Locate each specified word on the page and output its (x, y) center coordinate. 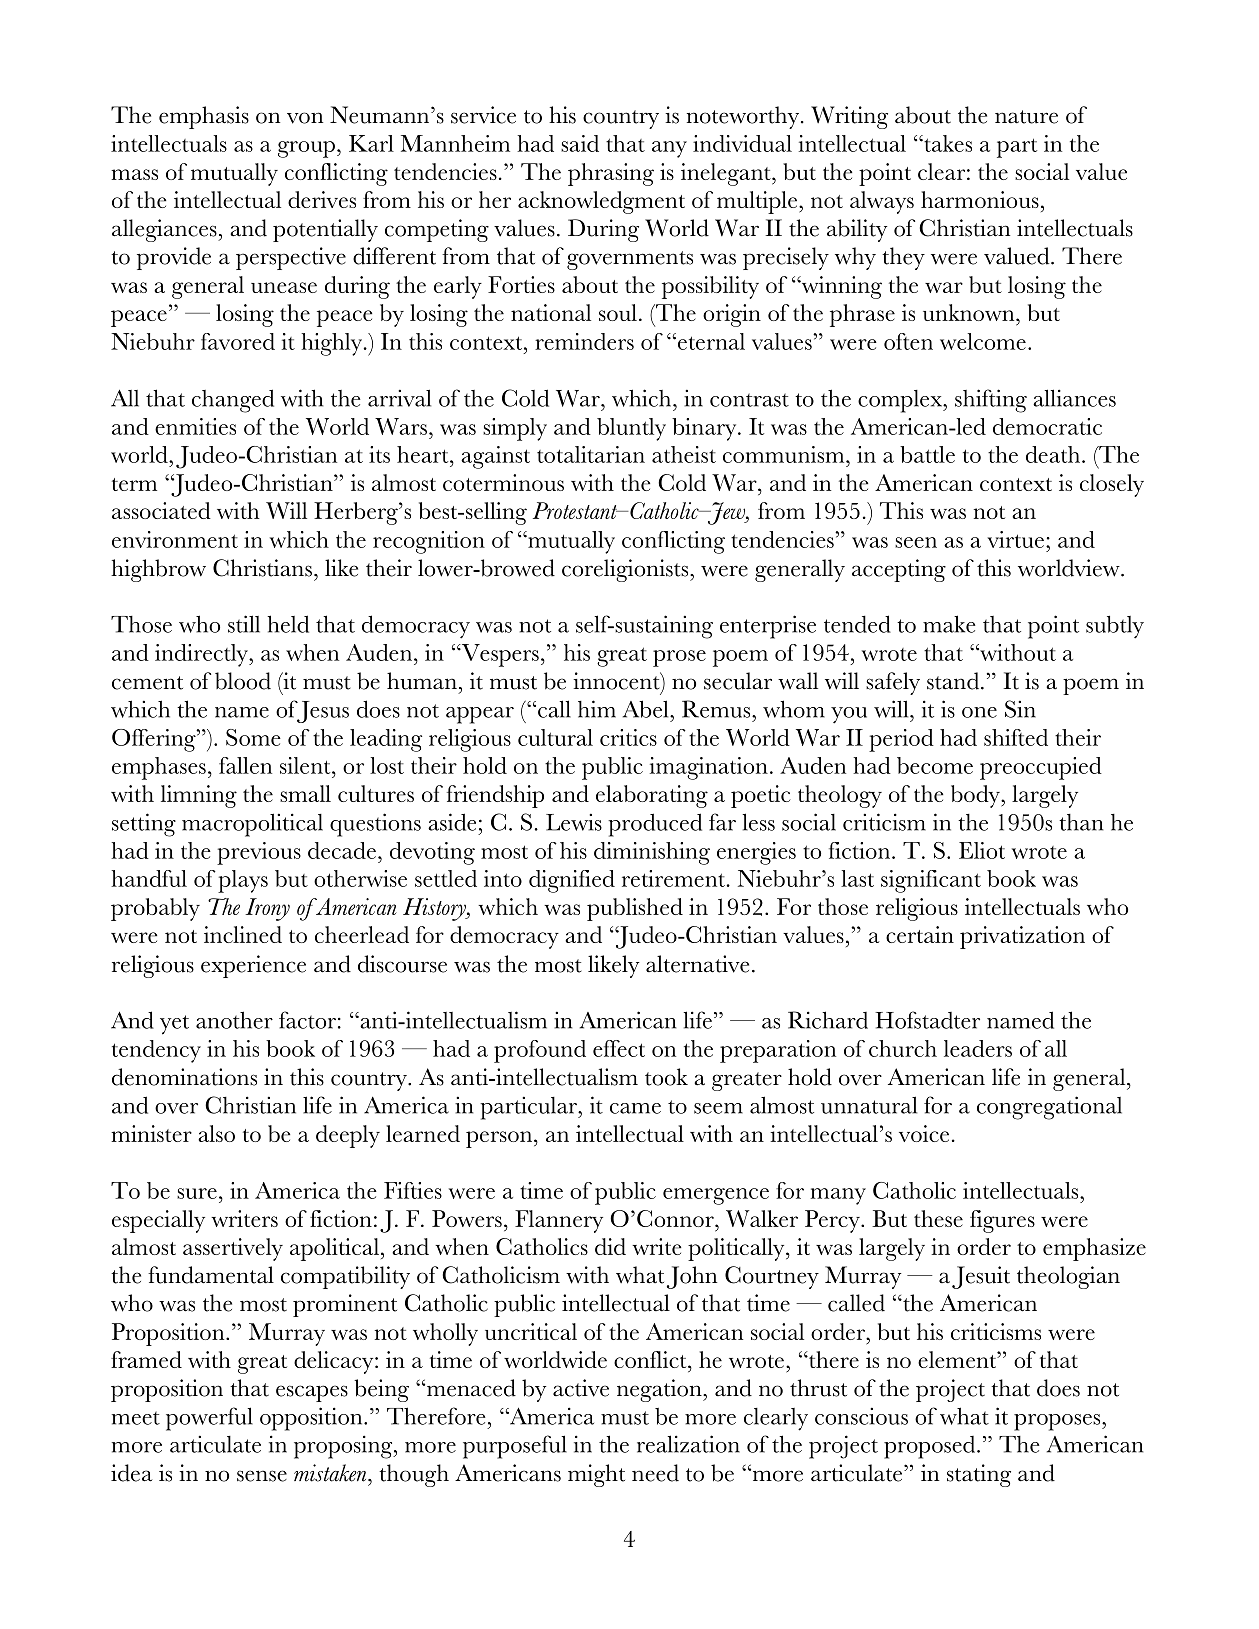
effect (619, 1048)
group (306, 149)
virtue (1015, 539)
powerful (209, 1419)
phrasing (611, 174)
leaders (978, 1048)
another (234, 1020)
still (244, 624)
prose (679, 658)
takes (947, 143)
